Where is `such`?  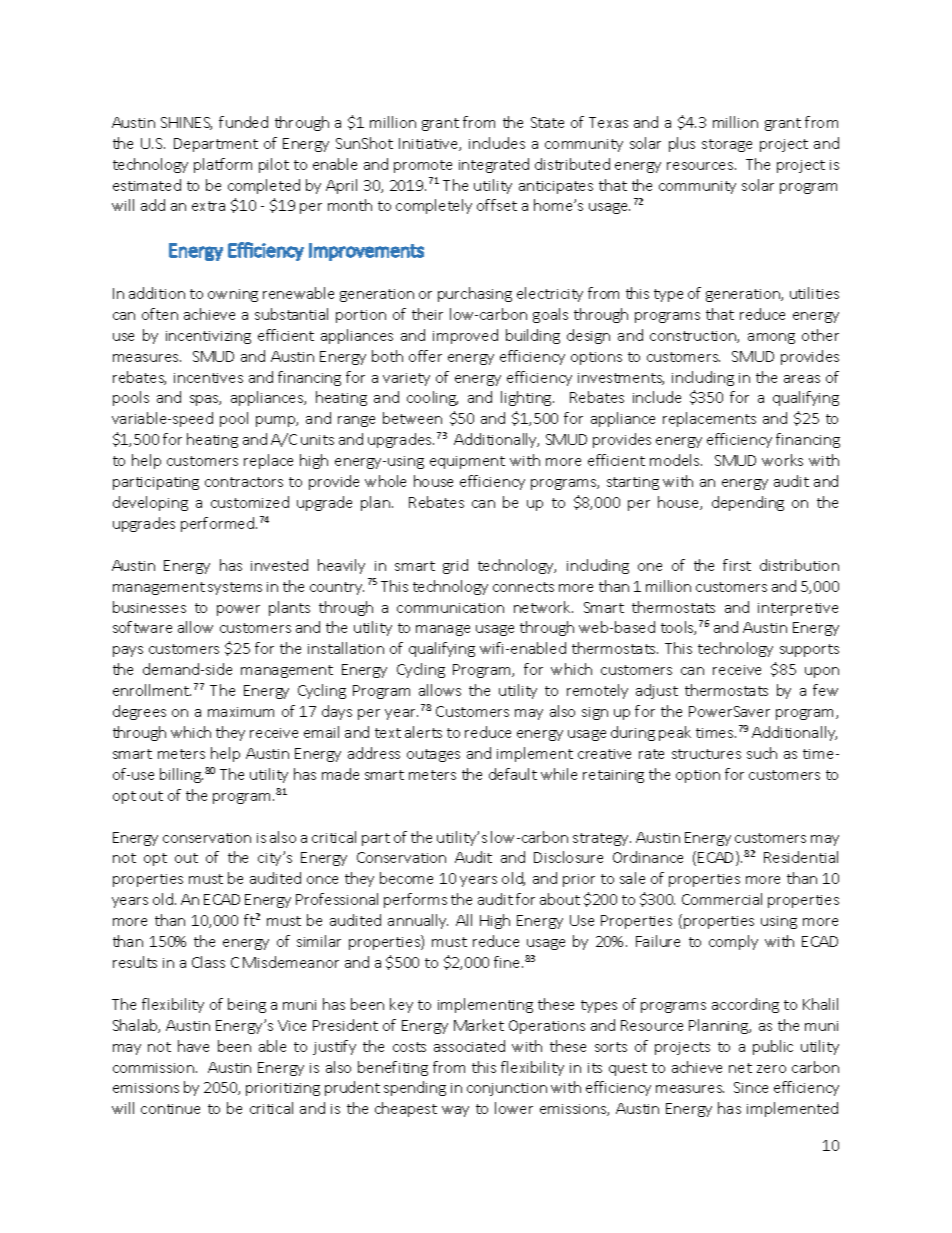
such is located at coordinates (762, 753).
